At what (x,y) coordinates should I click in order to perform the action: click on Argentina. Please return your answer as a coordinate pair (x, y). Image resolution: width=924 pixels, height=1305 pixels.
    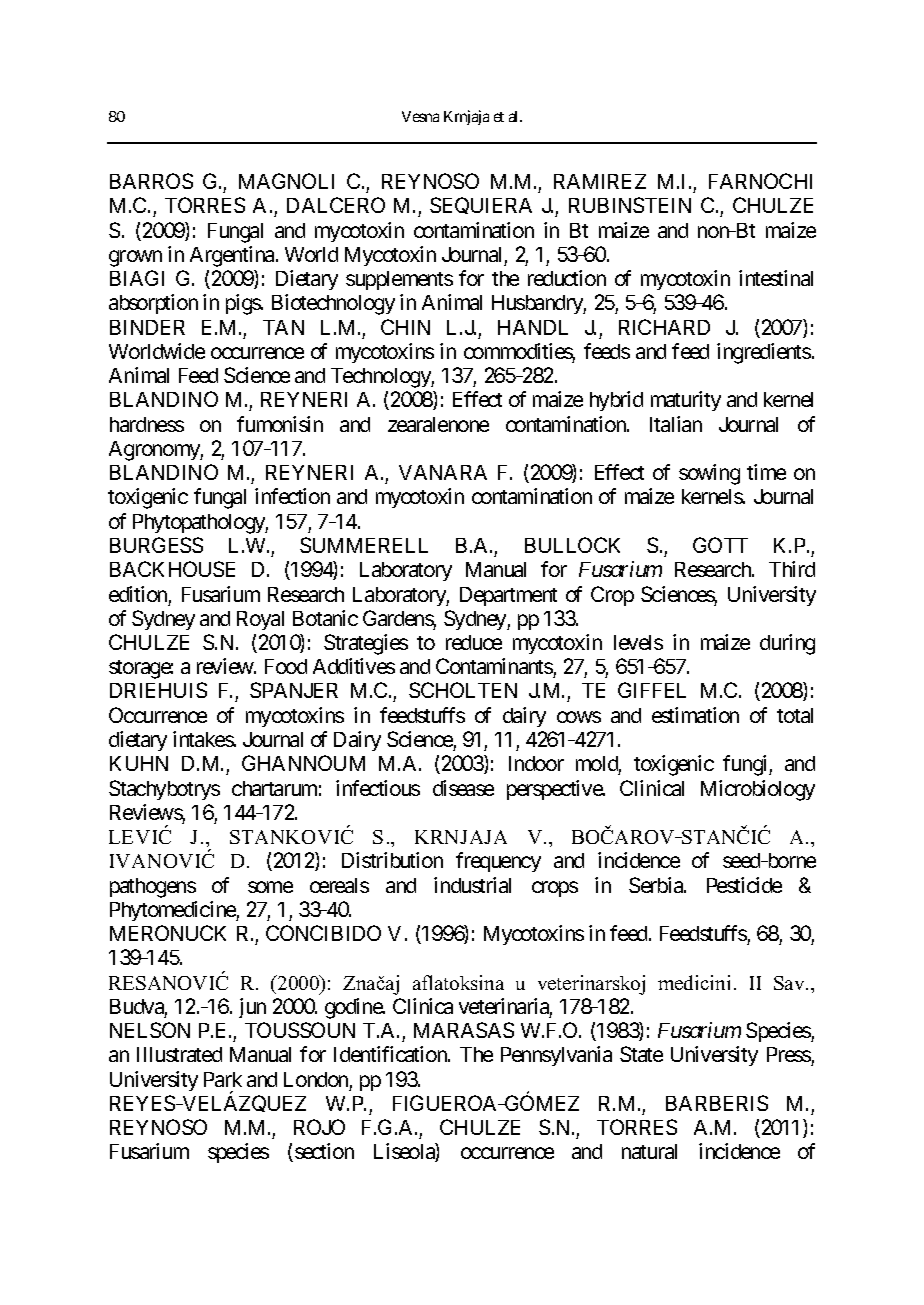
    Looking at the image, I should click on (232, 256).
